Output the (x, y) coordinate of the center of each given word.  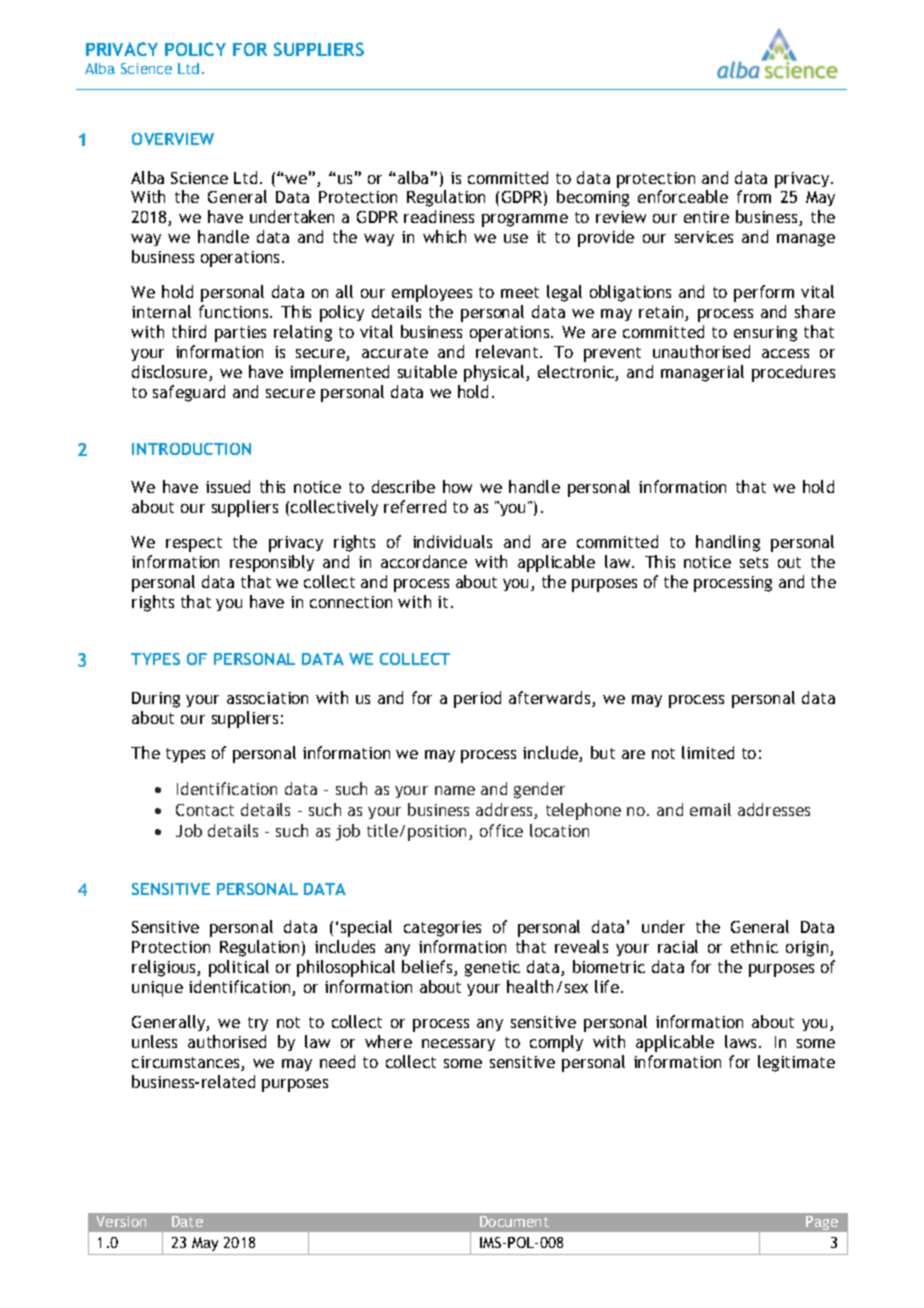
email (710, 809)
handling (728, 543)
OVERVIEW (173, 139)
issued (228, 486)
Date (187, 1221)
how (457, 486)
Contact (205, 810)
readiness (439, 216)
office (501, 830)
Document (514, 1221)
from (754, 196)
